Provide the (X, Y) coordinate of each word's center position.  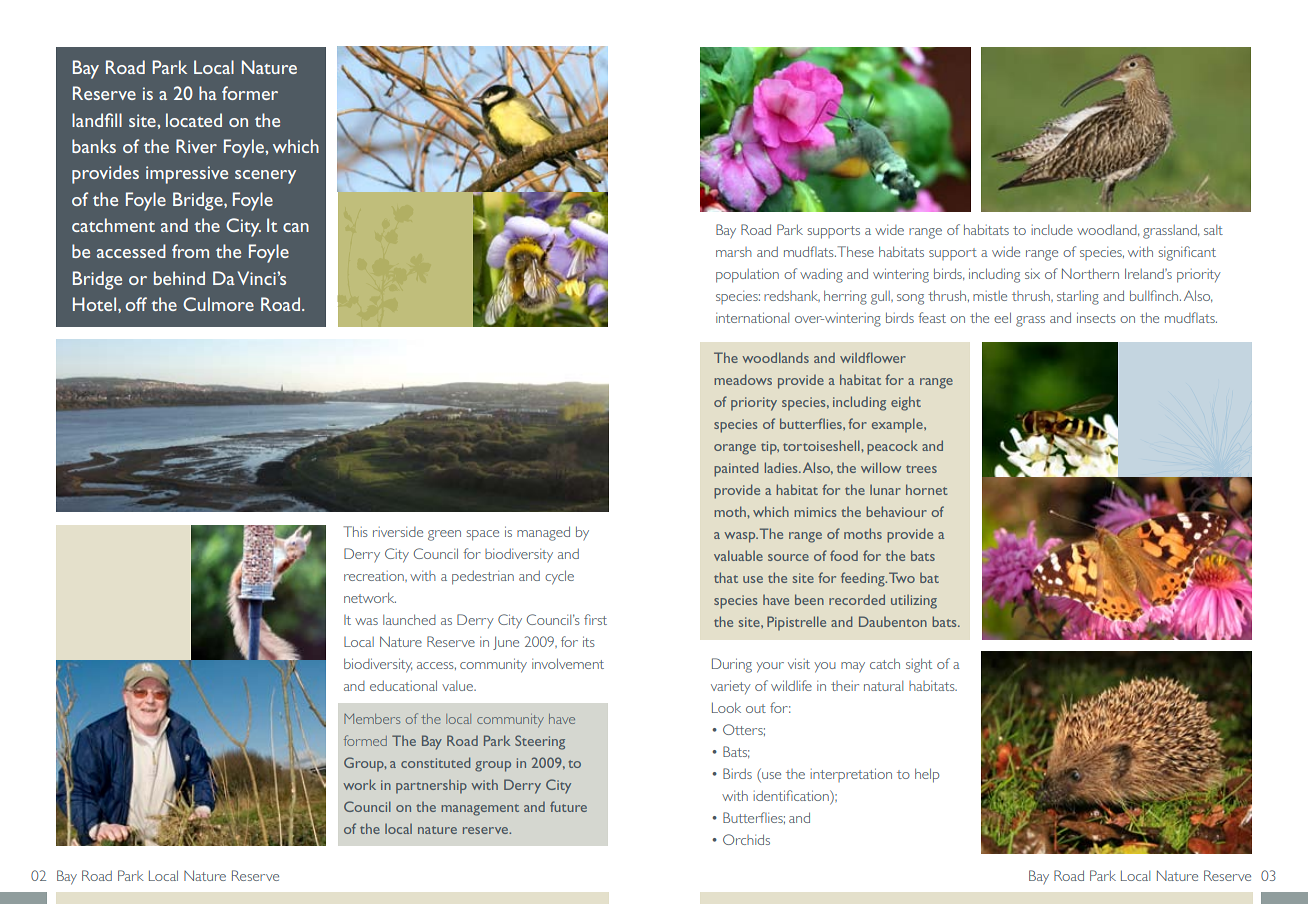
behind (179, 278)
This (355, 531)
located (194, 120)
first (595, 619)
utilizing (914, 601)
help (927, 775)
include (1052, 230)
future (568, 806)
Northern (1090, 273)
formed (365, 740)
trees (921, 469)
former (250, 93)
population (747, 275)
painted (736, 469)
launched (409, 619)
